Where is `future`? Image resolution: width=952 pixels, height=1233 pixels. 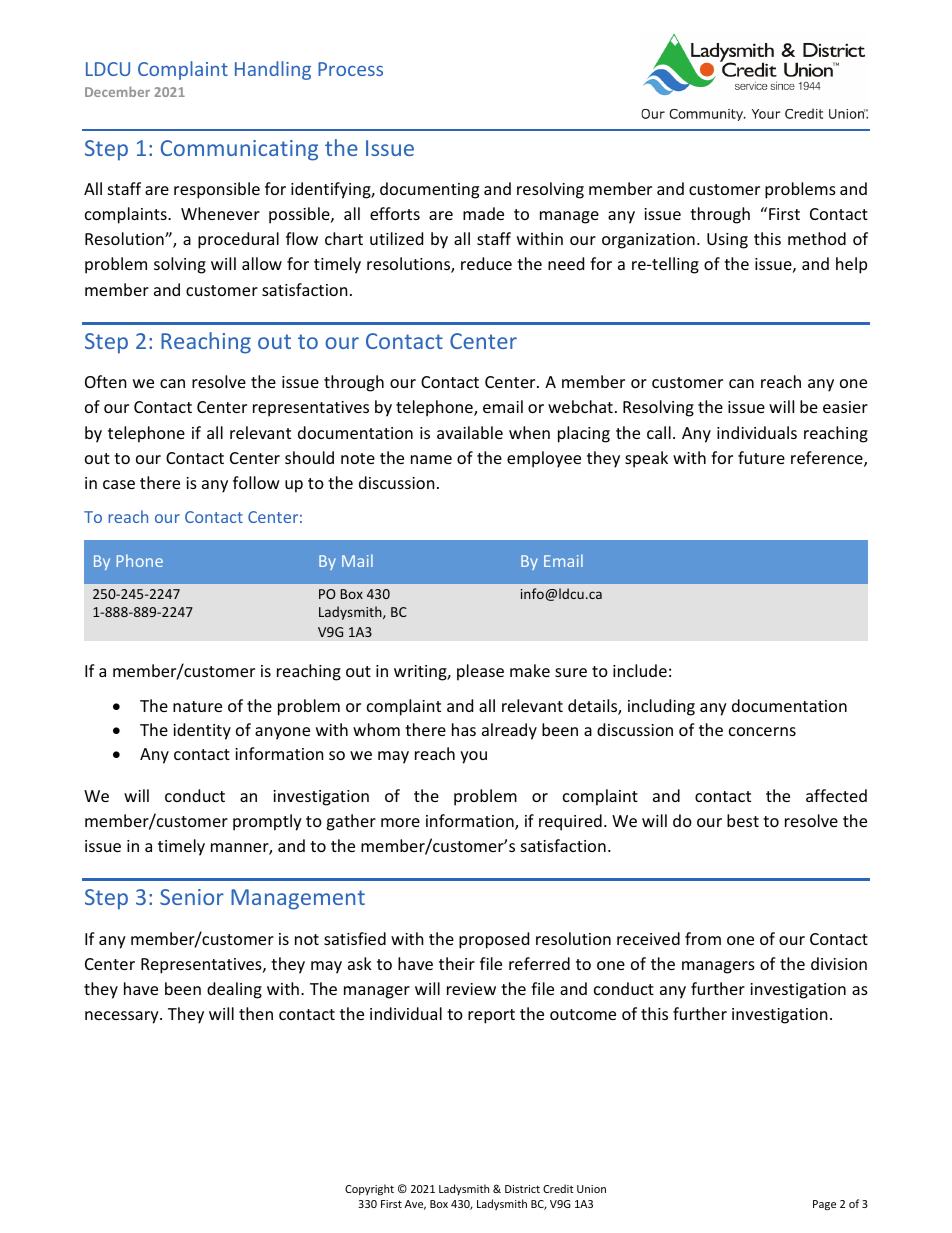
future is located at coordinates (761, 457).
